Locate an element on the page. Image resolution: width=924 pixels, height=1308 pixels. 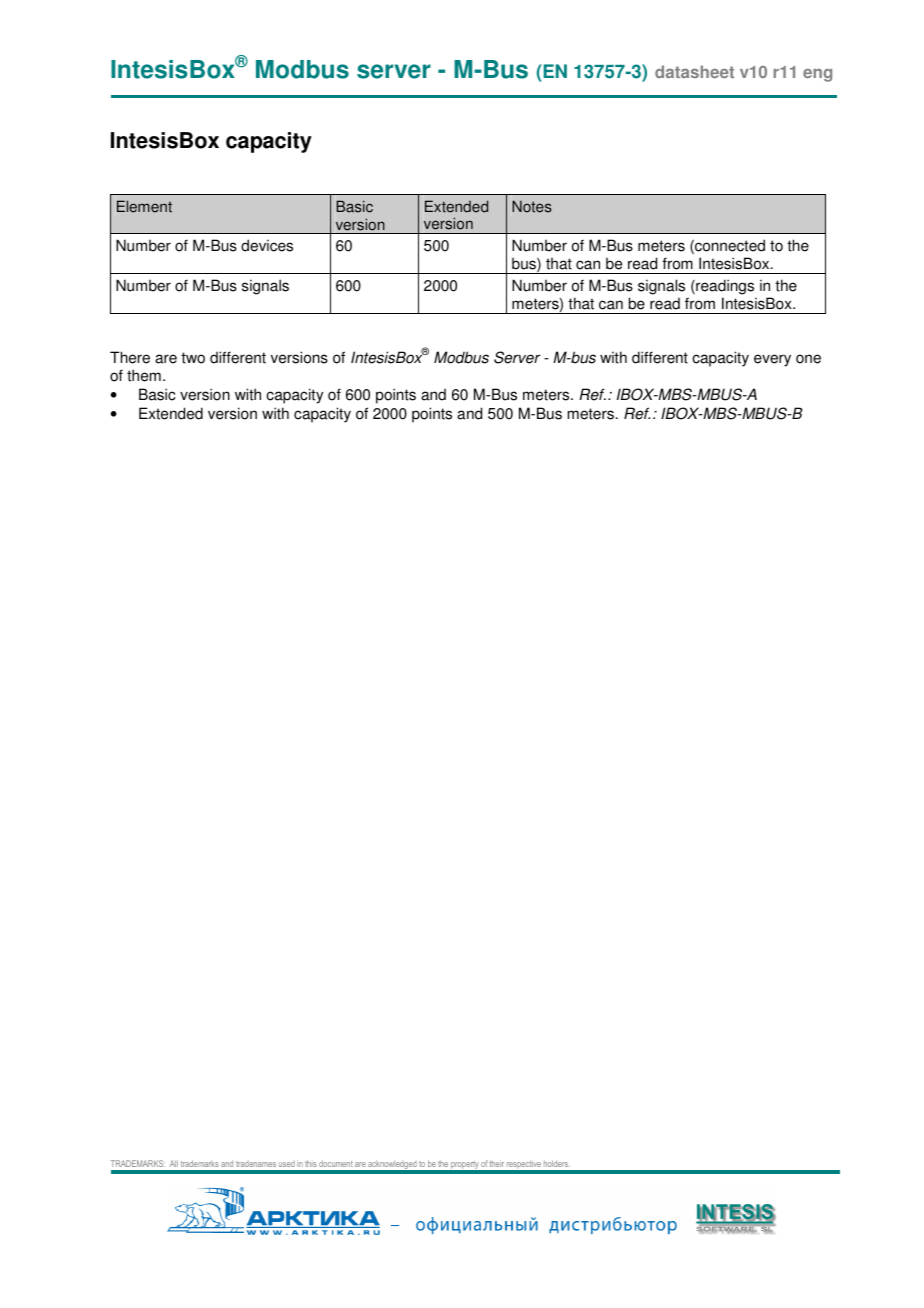
one is located at coordinates (808, 359).
